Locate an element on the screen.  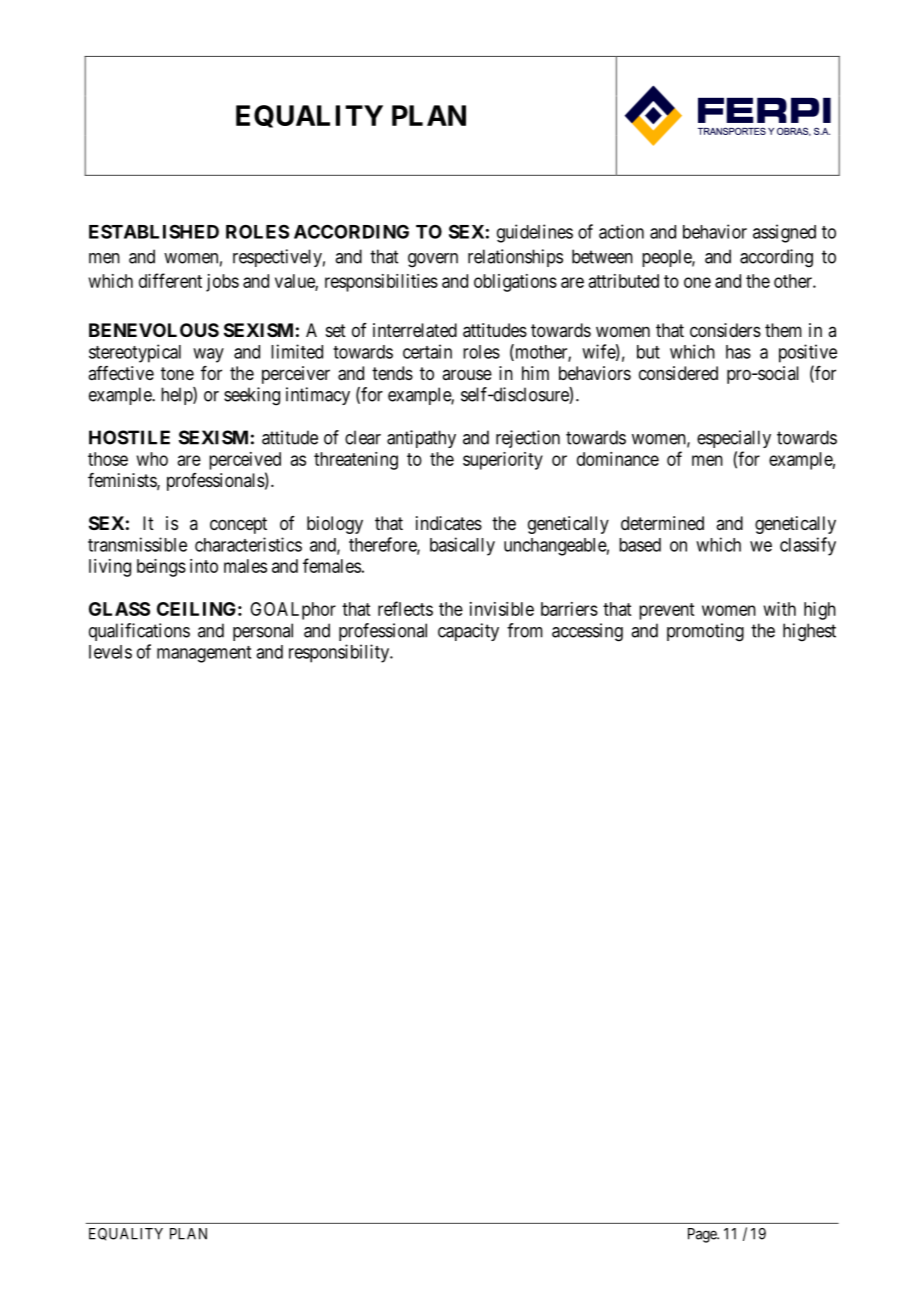
into is located at coordinates (204, 566).
